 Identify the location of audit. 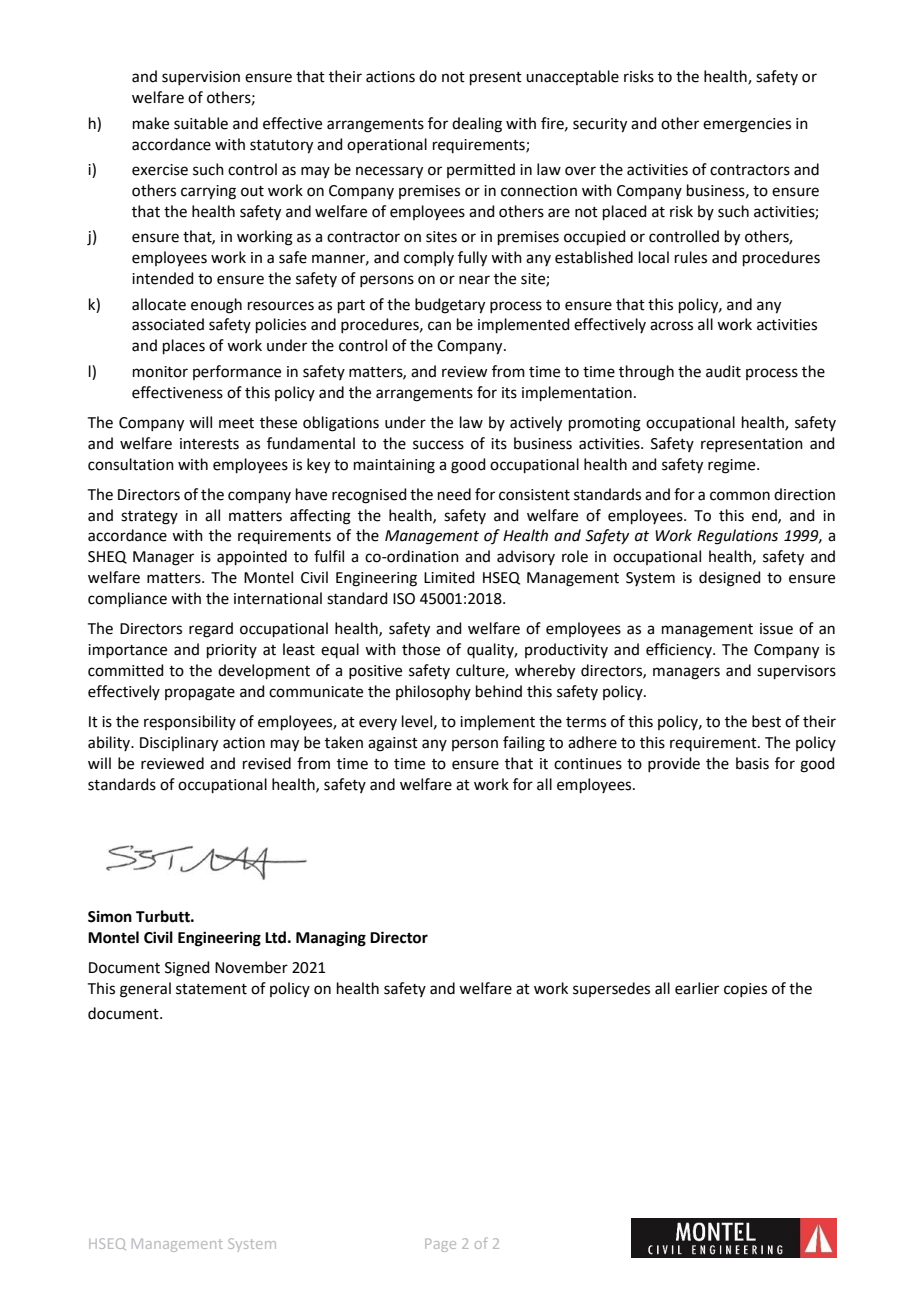
(723, 371).
